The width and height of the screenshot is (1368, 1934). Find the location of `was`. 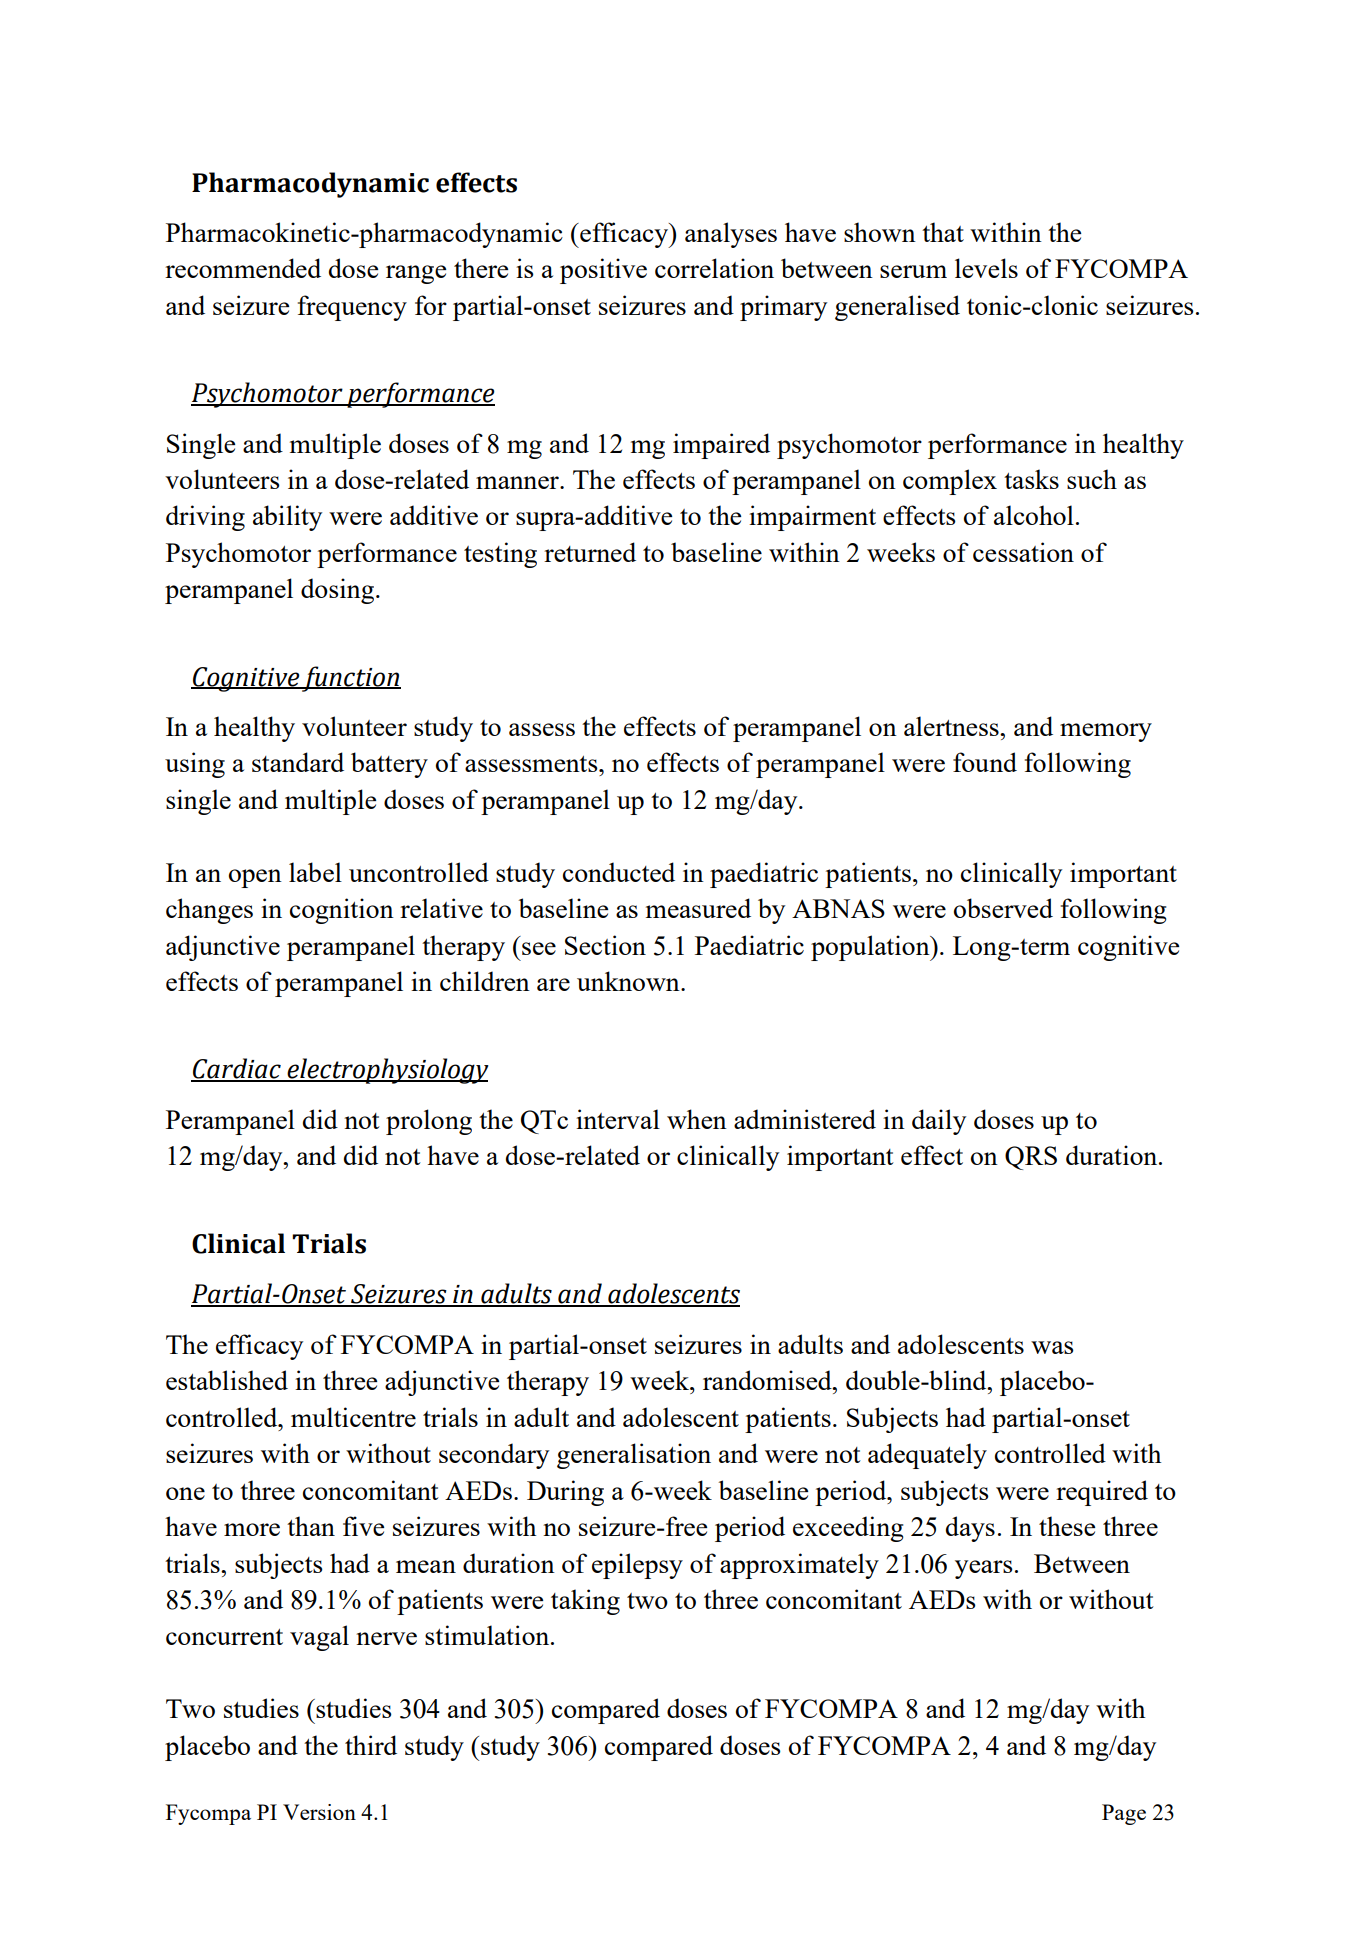

was is located at coordinates (1052, 1347).
